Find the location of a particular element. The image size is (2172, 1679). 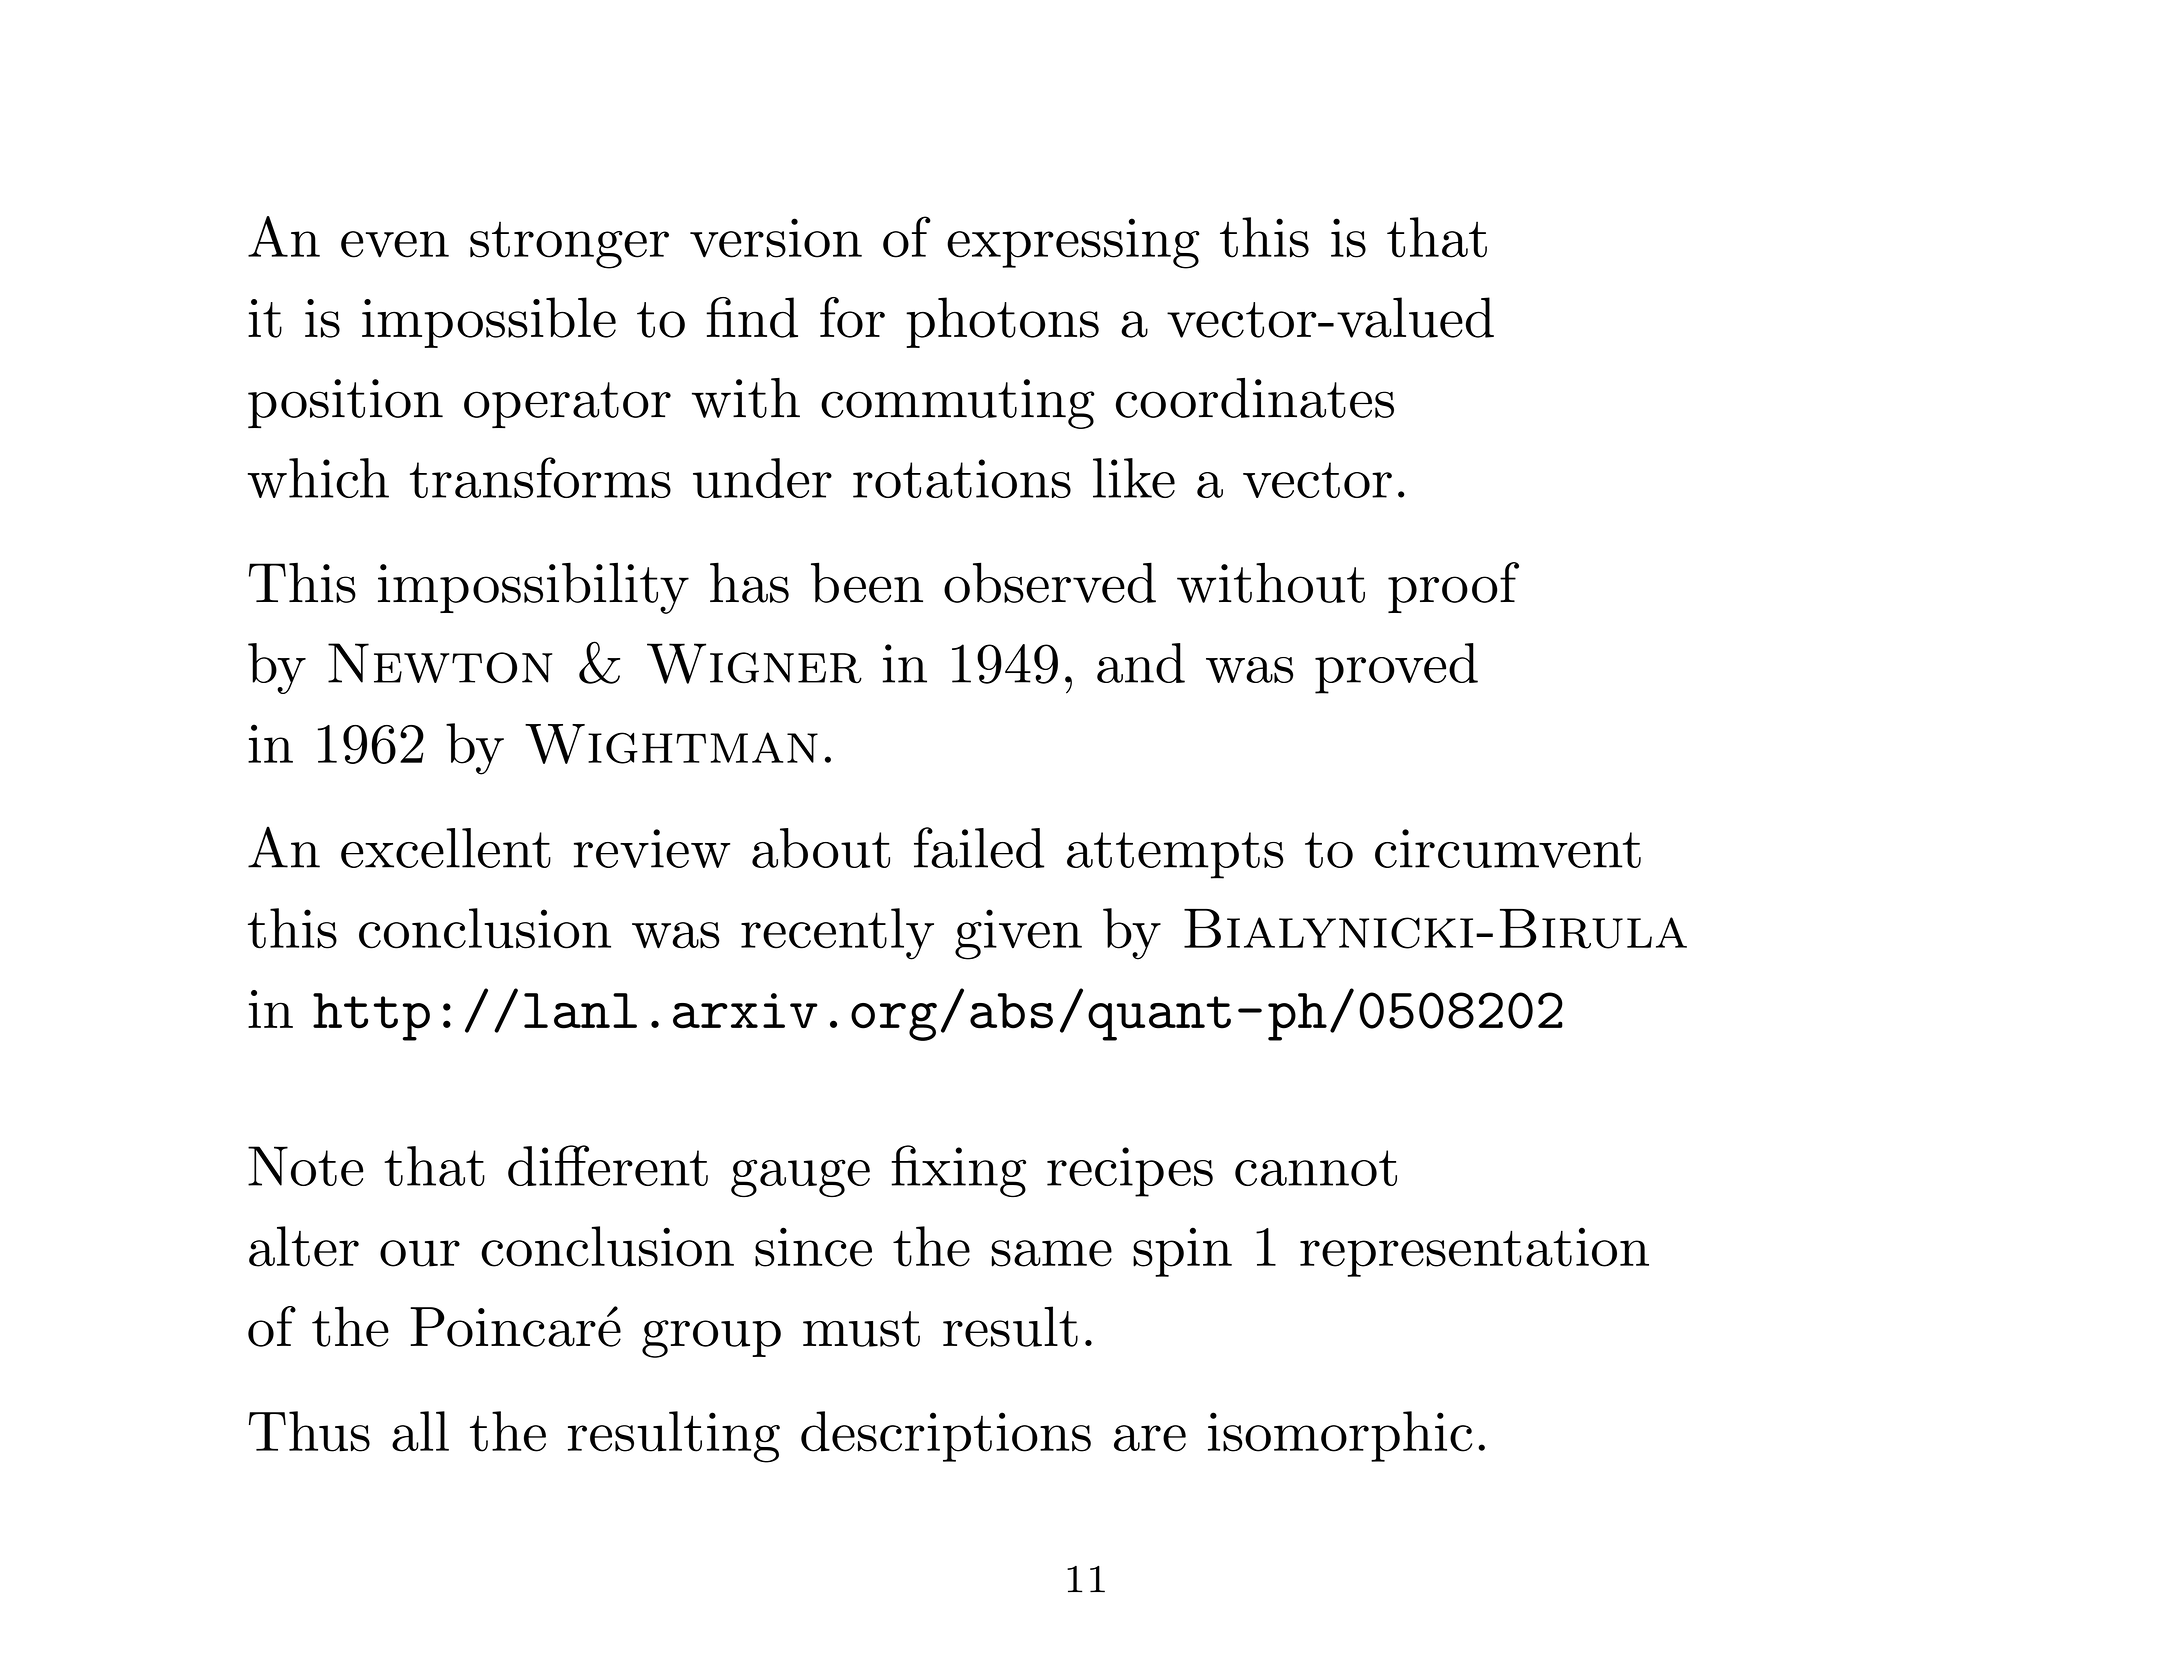

circumvent is located at coordinates (1508, 848).
